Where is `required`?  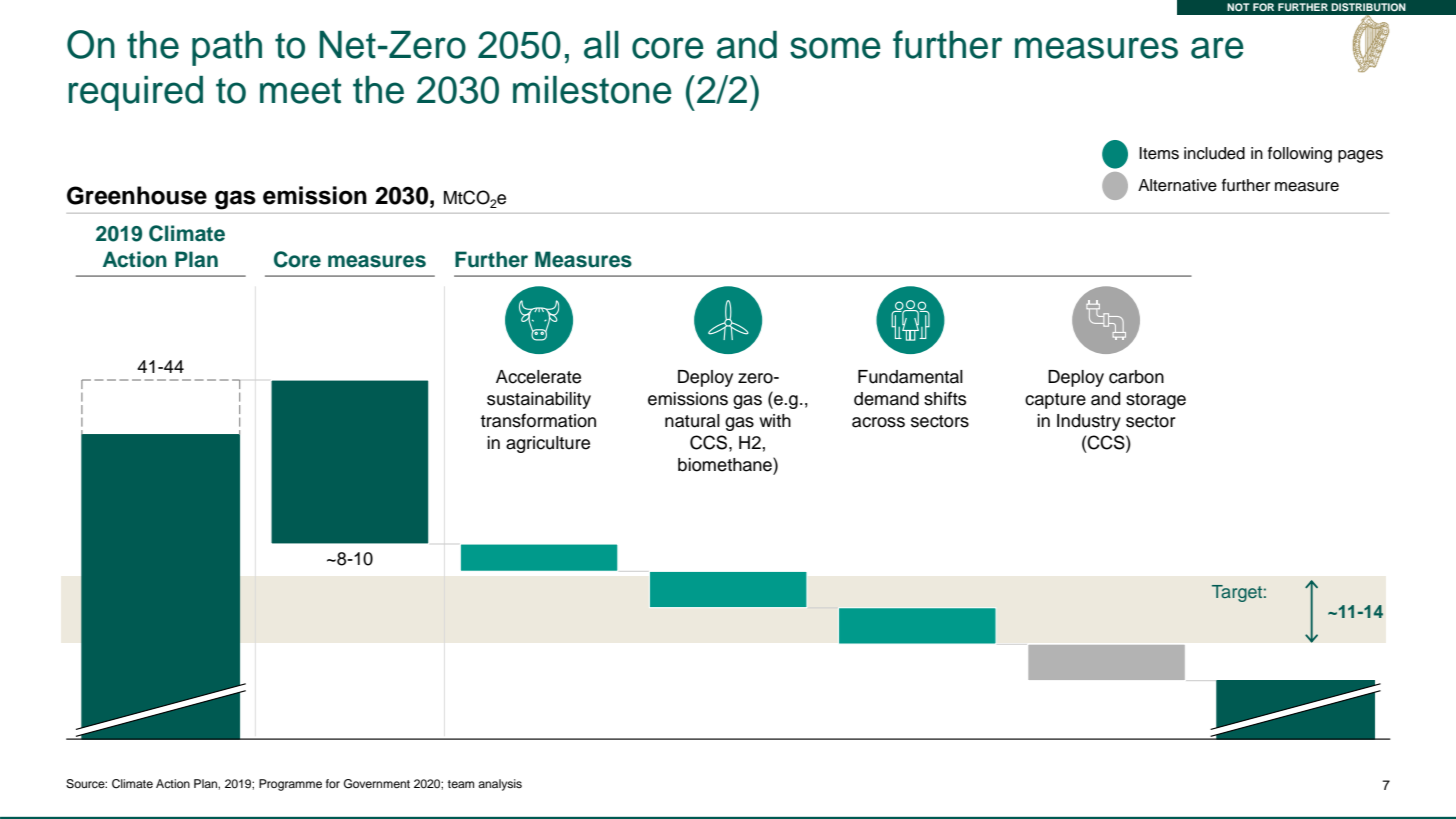 required is located at coordinates (136, 93).
